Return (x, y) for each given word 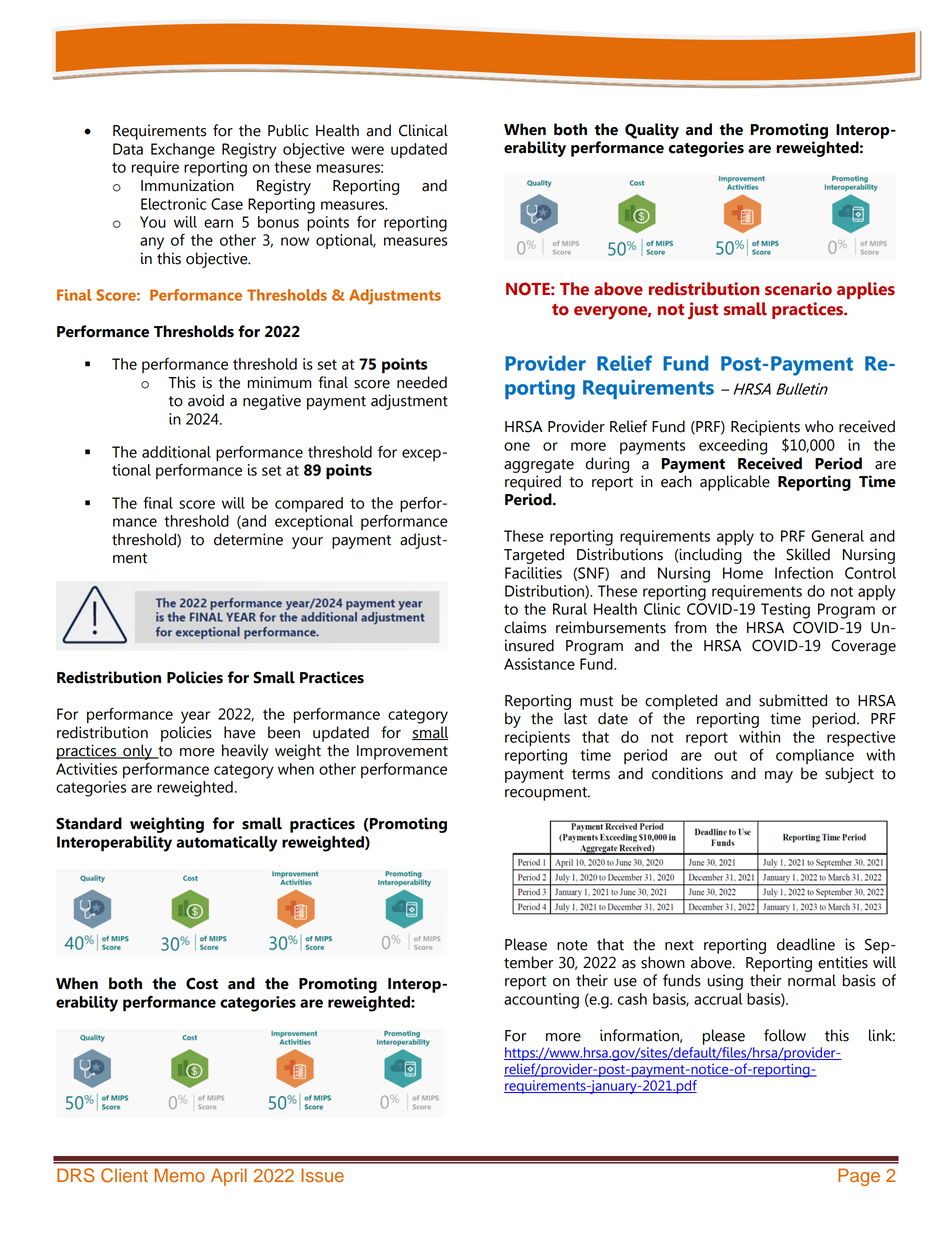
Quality (652, 131)
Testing (785, 611)
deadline (806, 944)
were (367, 150)
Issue (322, 1175)
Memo (180, 1175)
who (819, 426)
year (195, 717)
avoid (206, 400)
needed (422, 382)
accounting (541, 1001)
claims (525, 627)
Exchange (183, 151)
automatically (227, 844)
